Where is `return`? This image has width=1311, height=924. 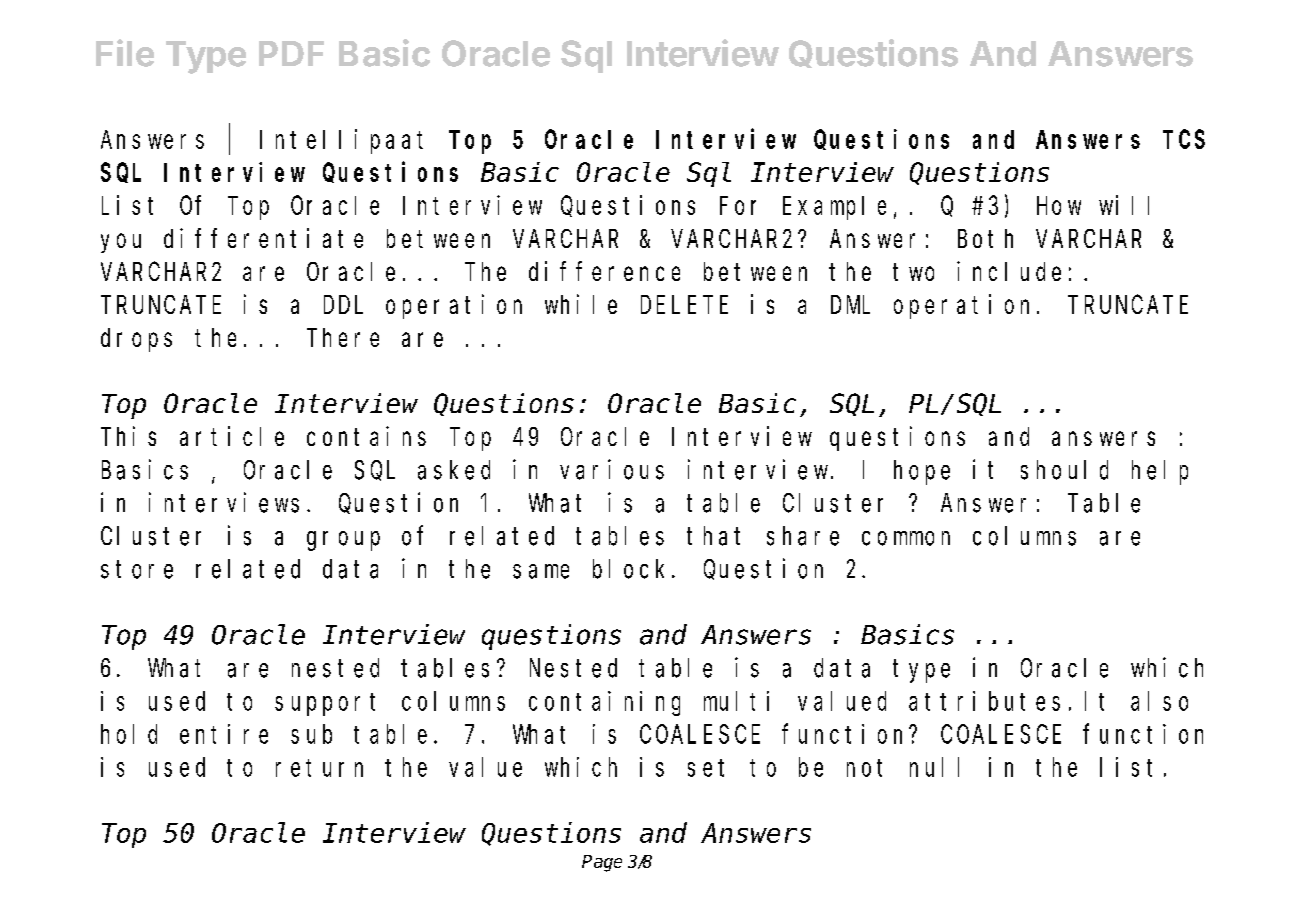 return is located at coordinates (319, 768).
